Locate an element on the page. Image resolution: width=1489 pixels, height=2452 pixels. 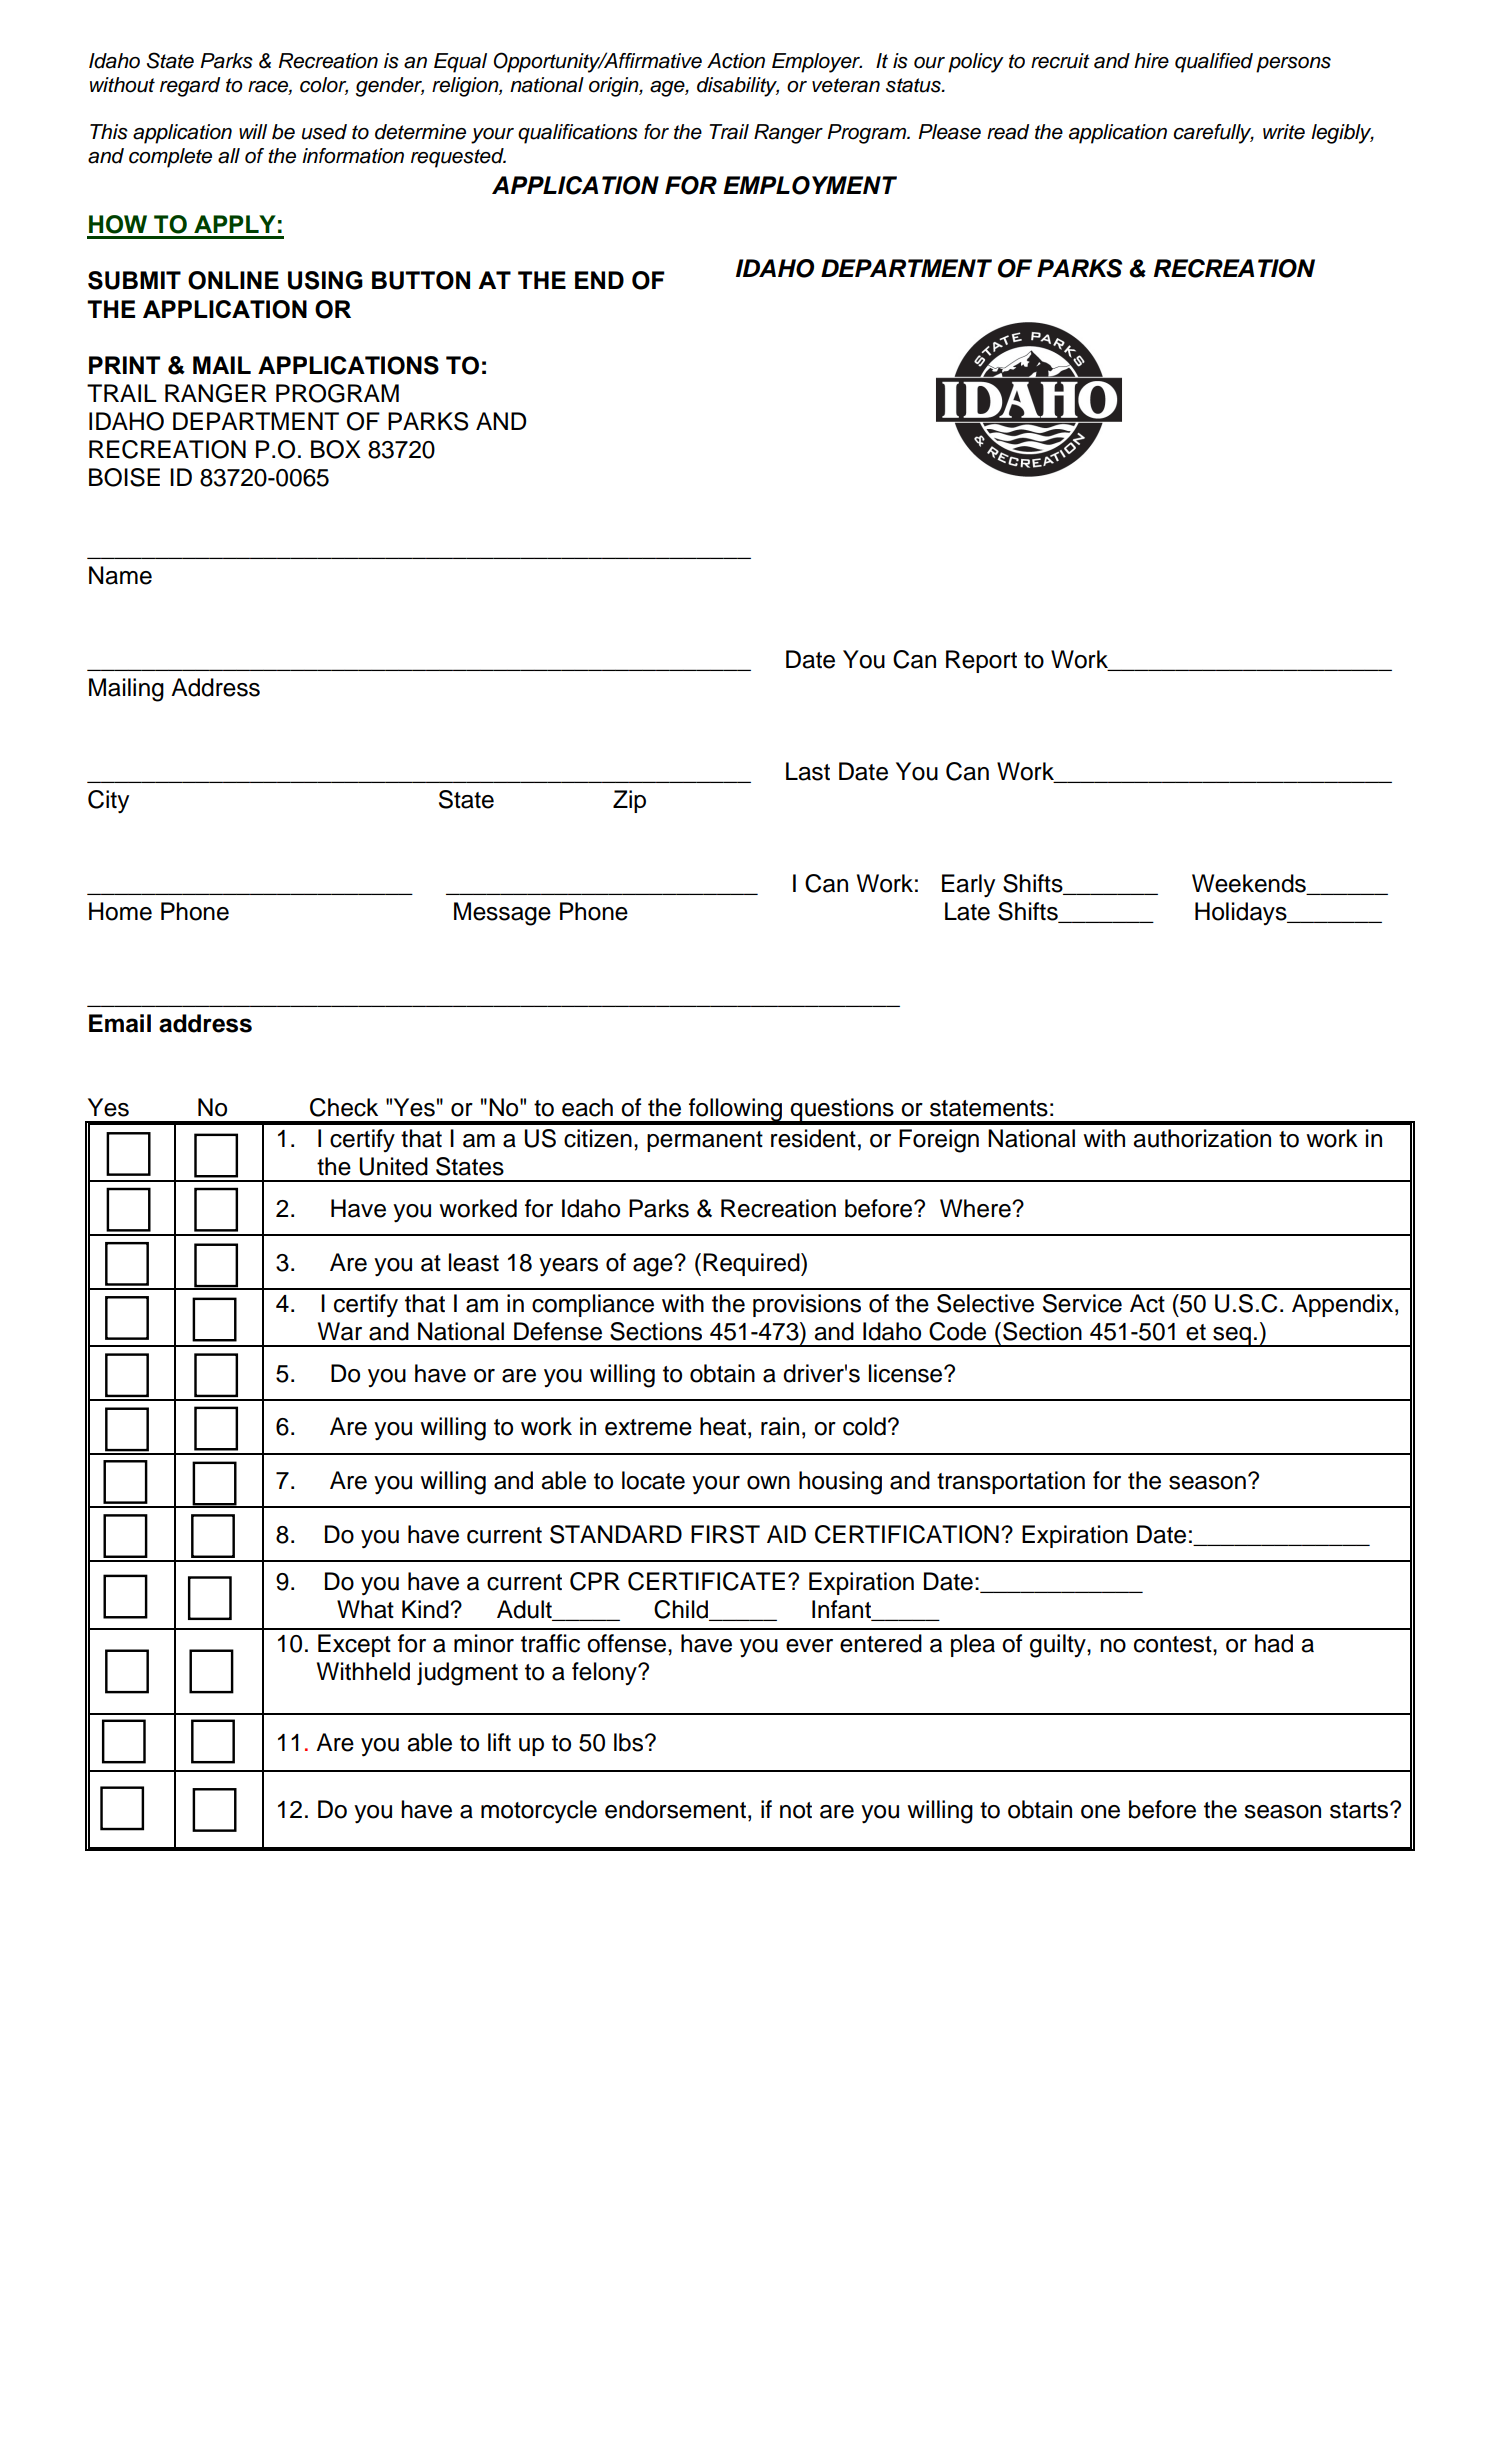
Check is located at coordinates (344, 1107).
